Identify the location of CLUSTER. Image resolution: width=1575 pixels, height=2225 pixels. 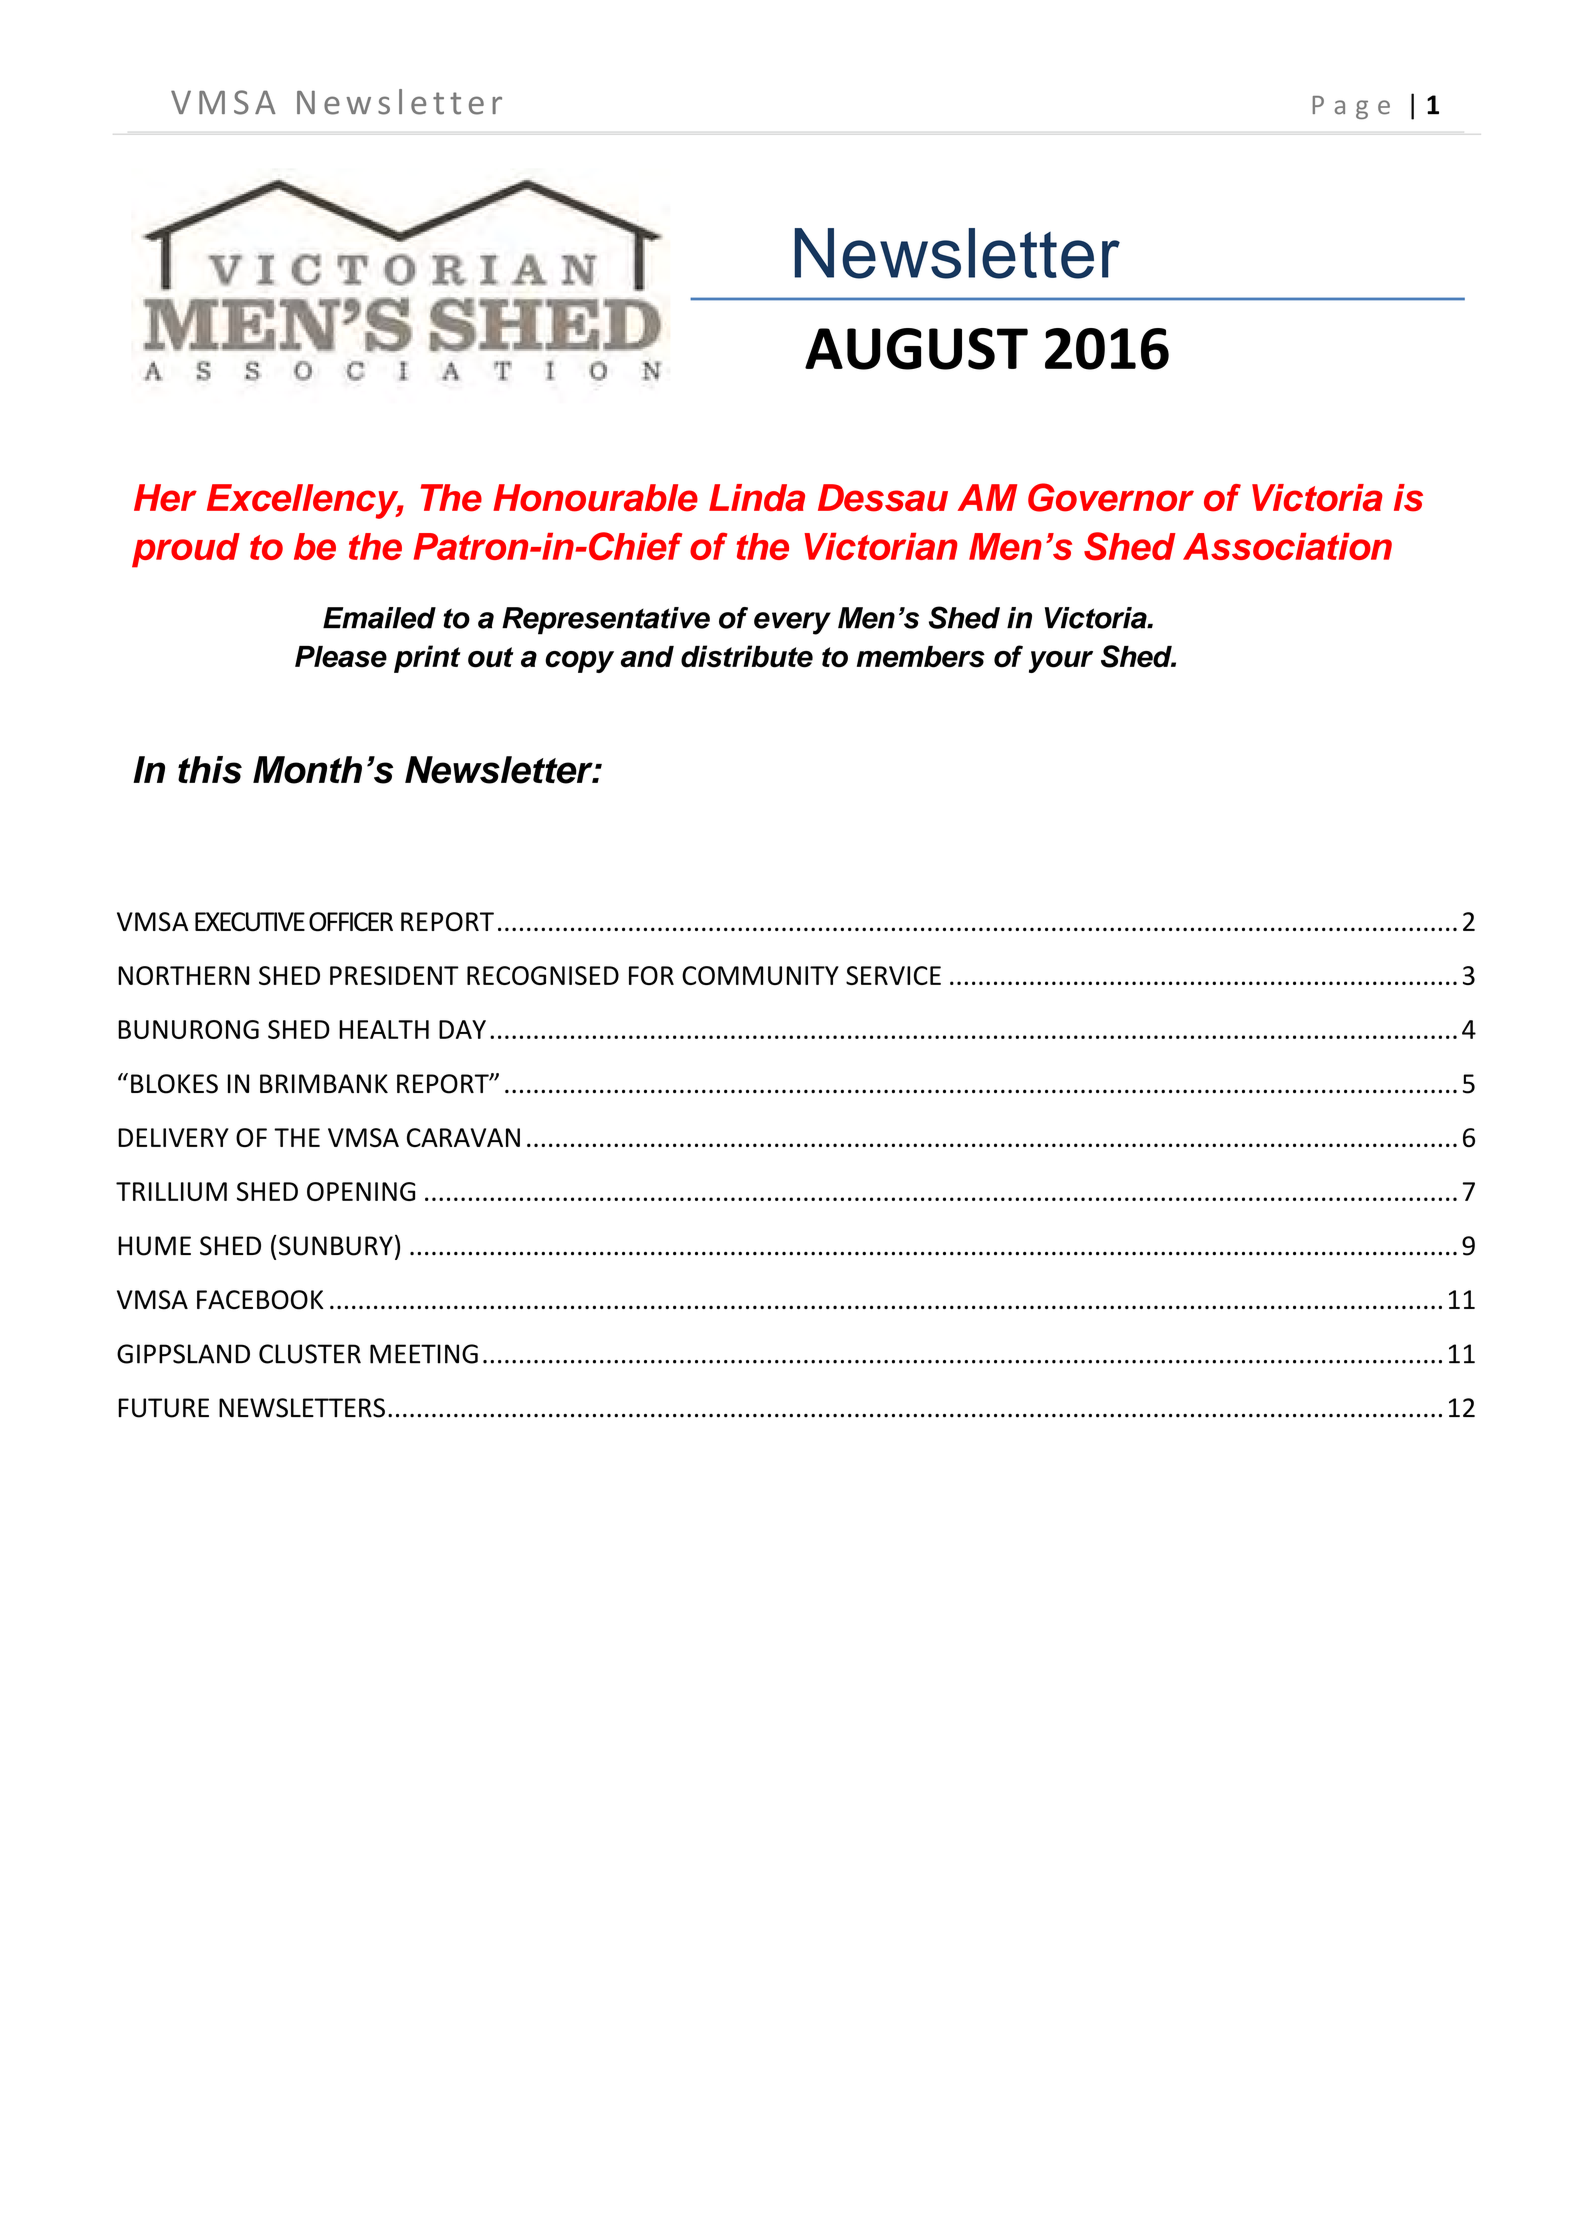
(310, 1354).
